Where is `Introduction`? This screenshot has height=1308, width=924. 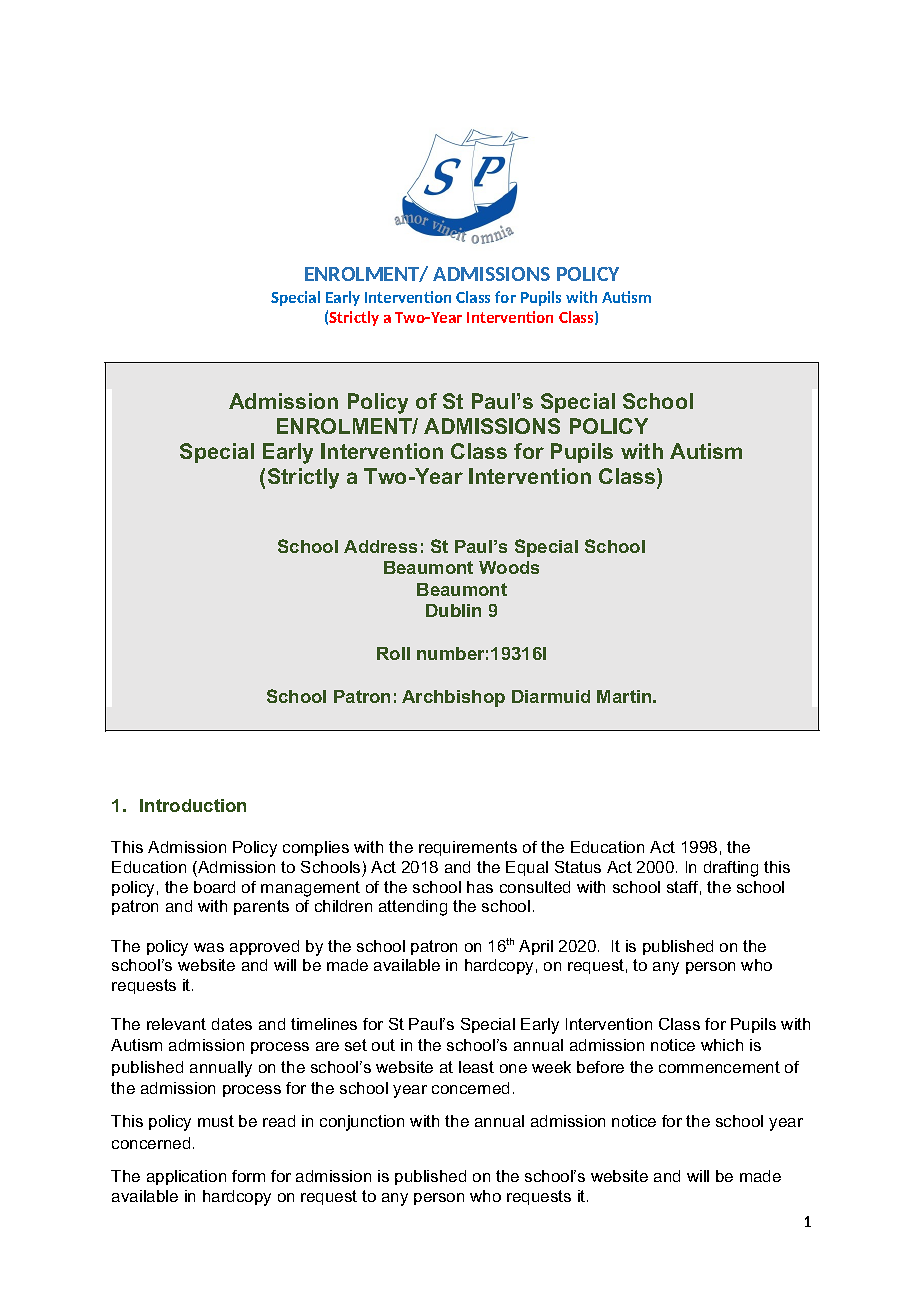
Introduction is located at coordinates (193, 805).
